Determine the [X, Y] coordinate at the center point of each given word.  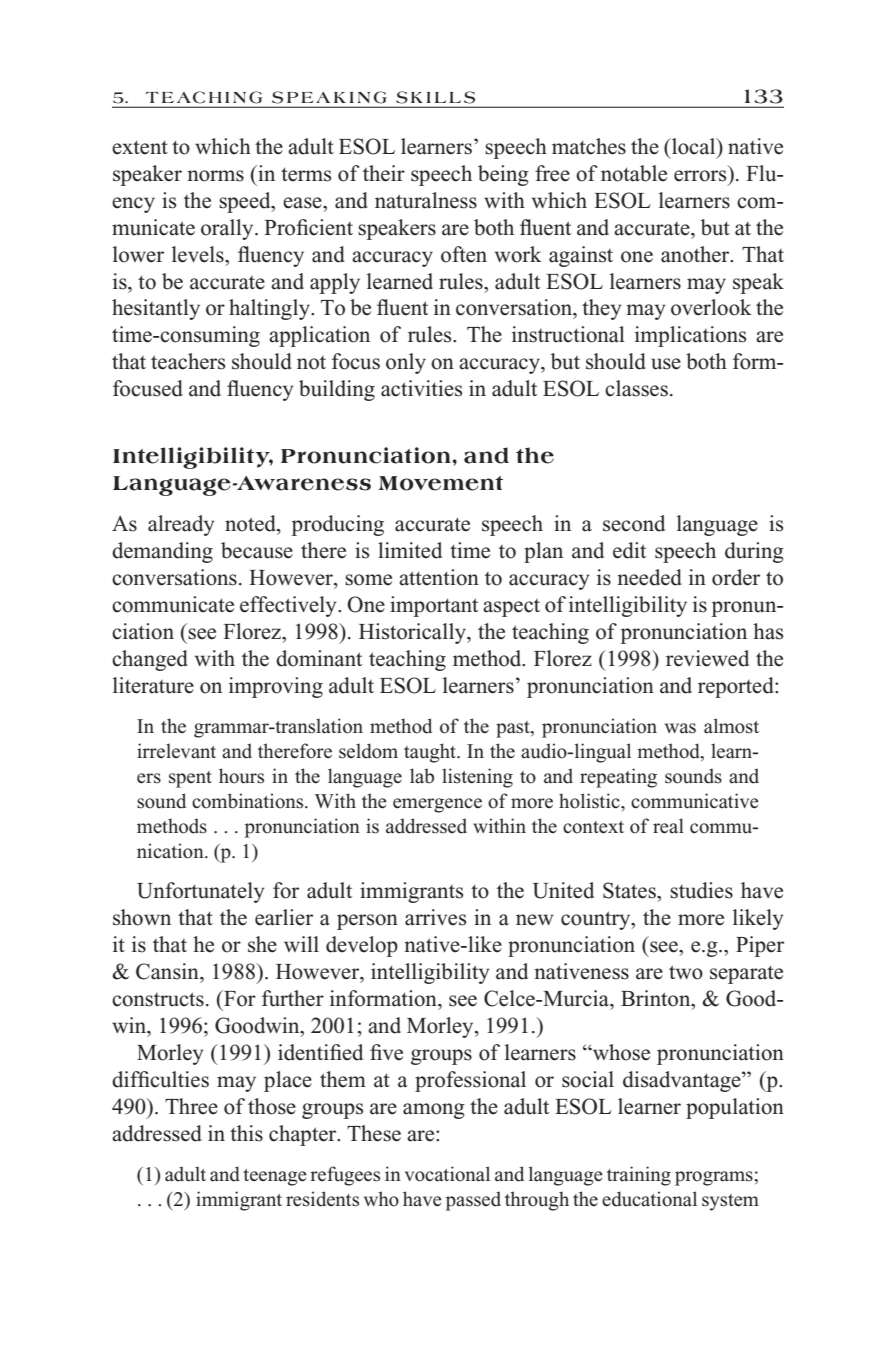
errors [700, 176]
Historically [413, 633]
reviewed [707, 658]
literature [153, 685]
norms [215, 176]
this [246, 1133]
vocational [447, 1174]
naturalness [426, 200]
